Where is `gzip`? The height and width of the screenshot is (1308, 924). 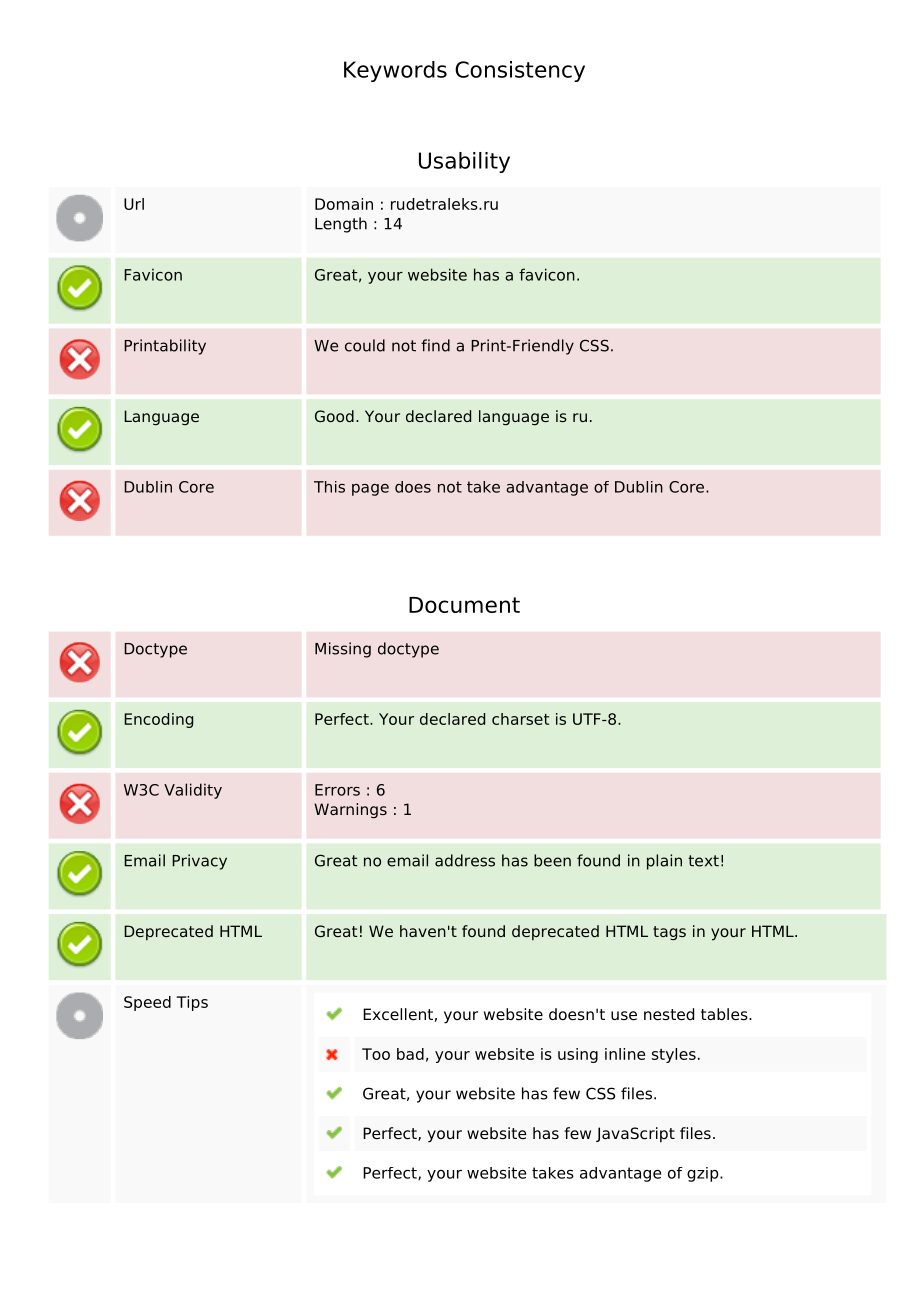
gzip is located at coordinates (704, 1174).
